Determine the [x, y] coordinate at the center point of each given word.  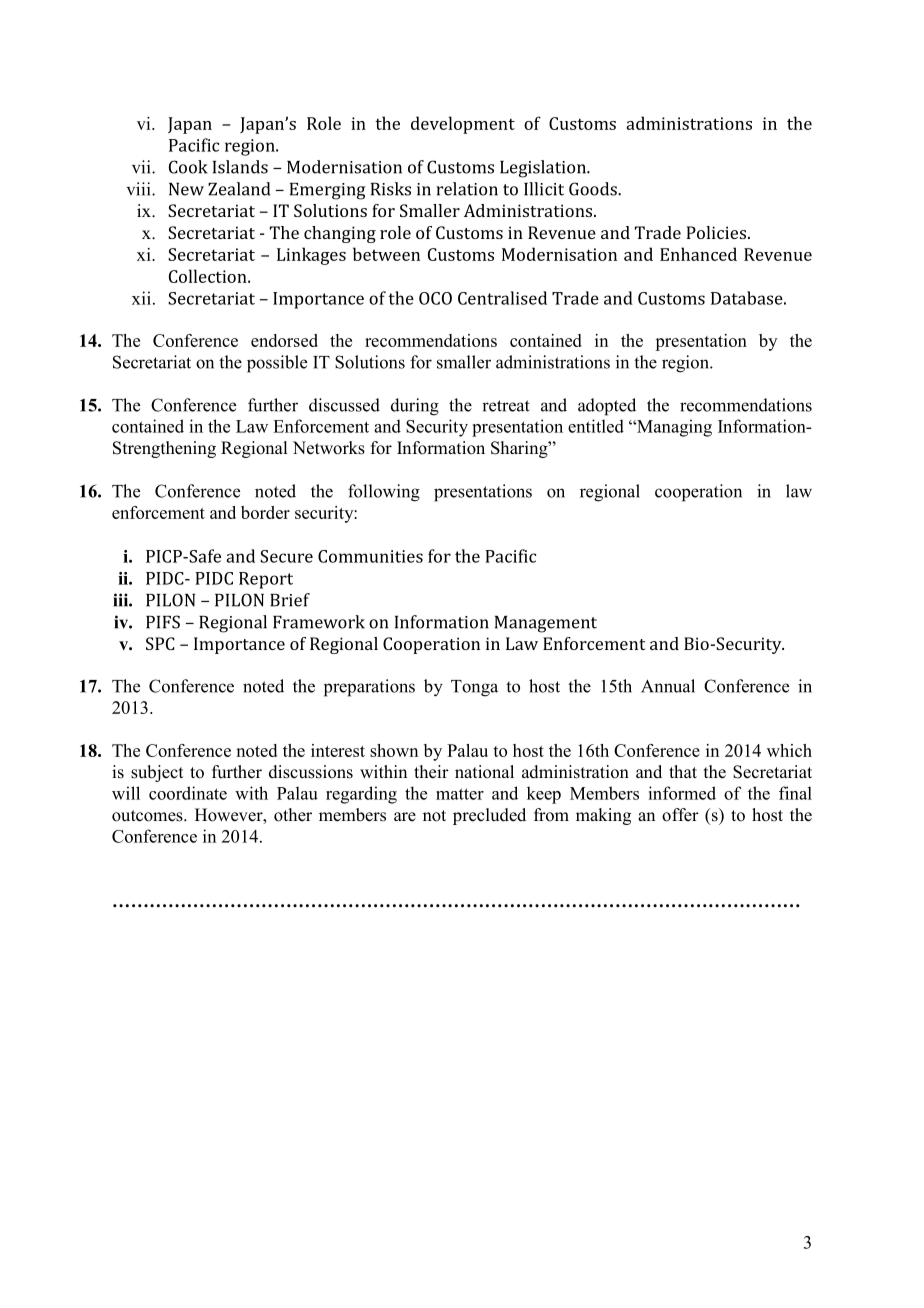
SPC [160, 643]
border [265, 512]
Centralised [502, 298]
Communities [370, 556]
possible [277, 364]
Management [546, 624]
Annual [668, 686]
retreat [506, 406]
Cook [188, 167]
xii [141, 298]
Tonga [474, 688]
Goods [594, 189]
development [463, 125]
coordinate [188, 793]
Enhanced [698, 254]
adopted [607, 407]
